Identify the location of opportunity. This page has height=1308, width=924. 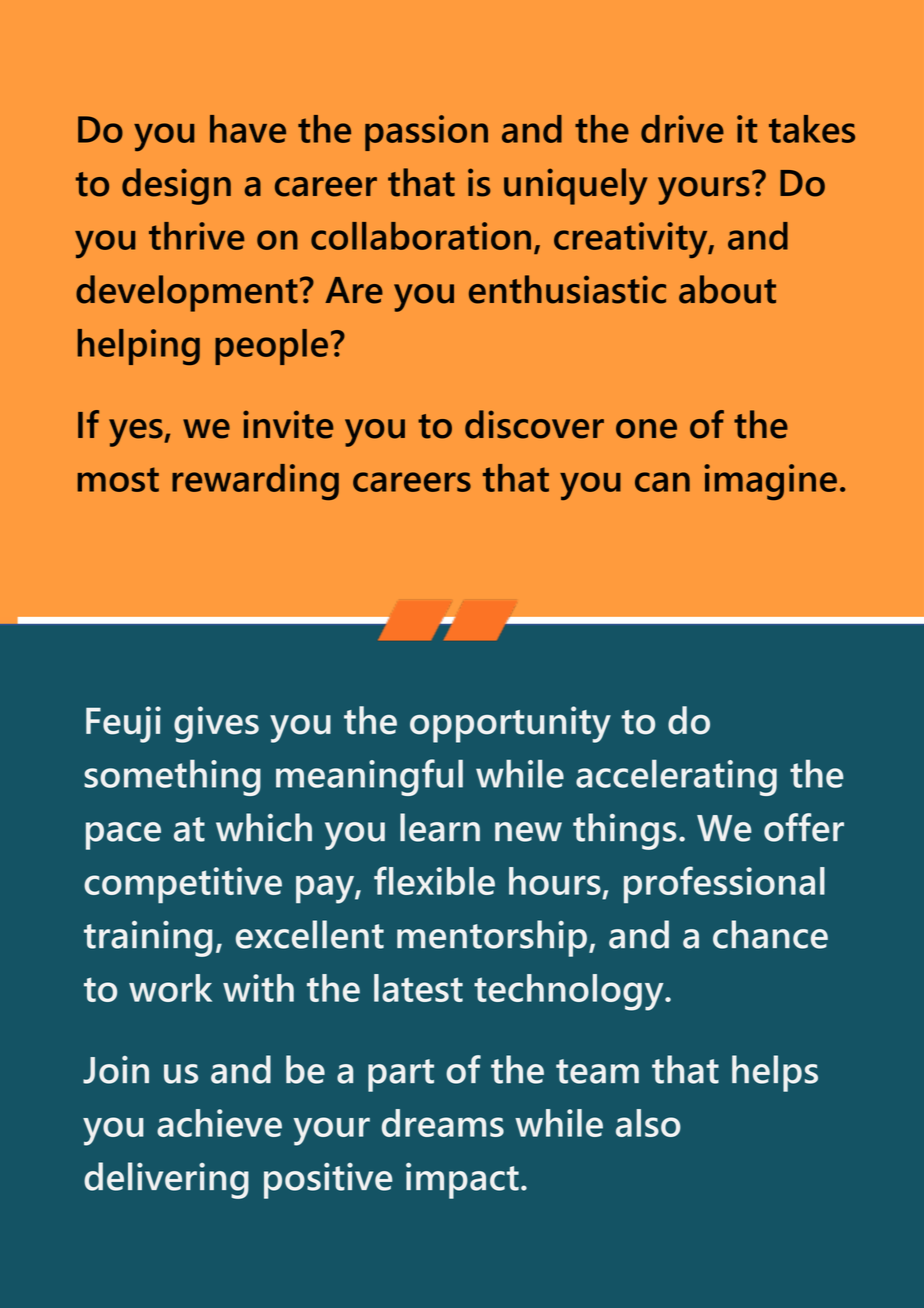
(510, 724).
